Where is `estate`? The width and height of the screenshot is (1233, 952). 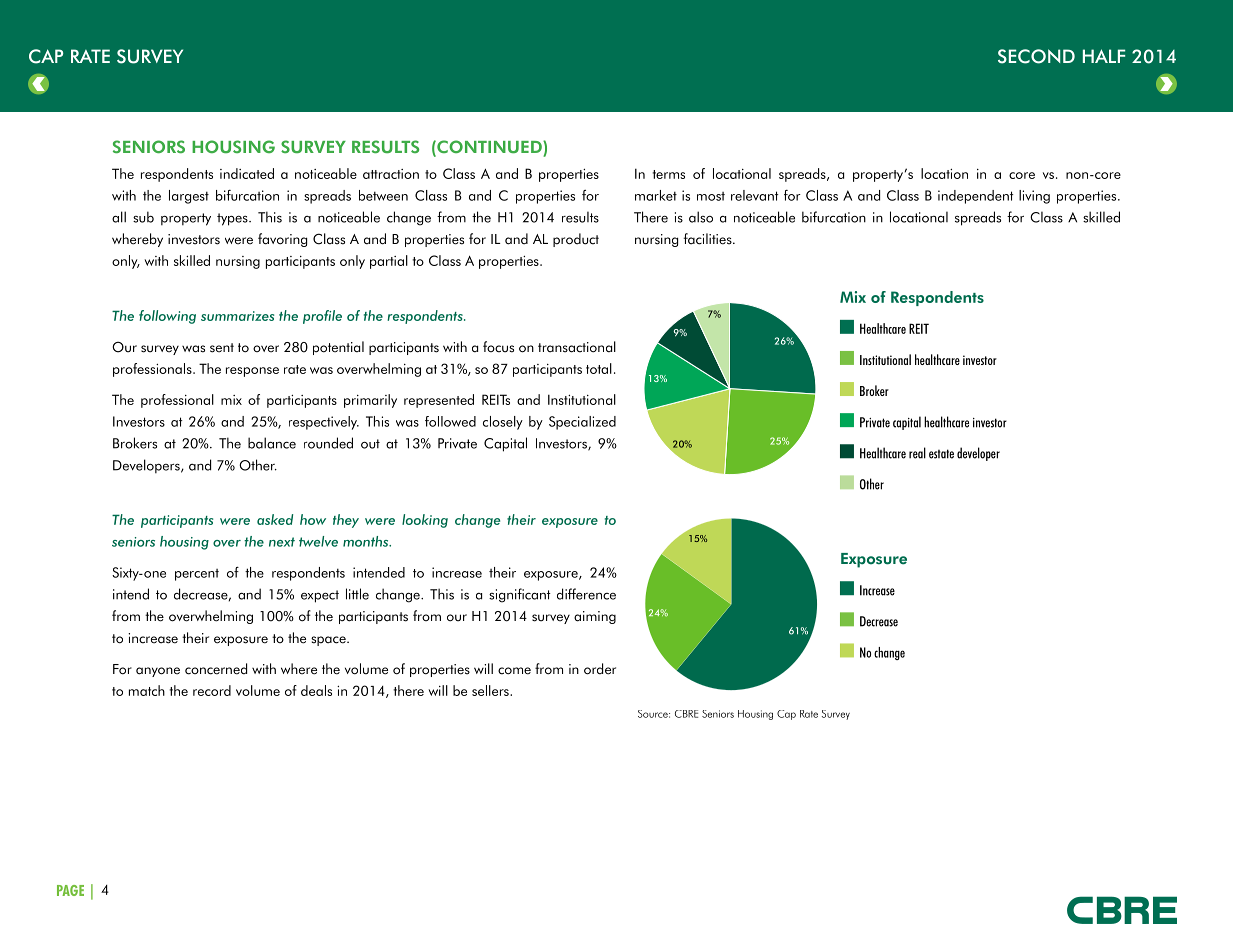 estate is located at coordinates (941, 454).
